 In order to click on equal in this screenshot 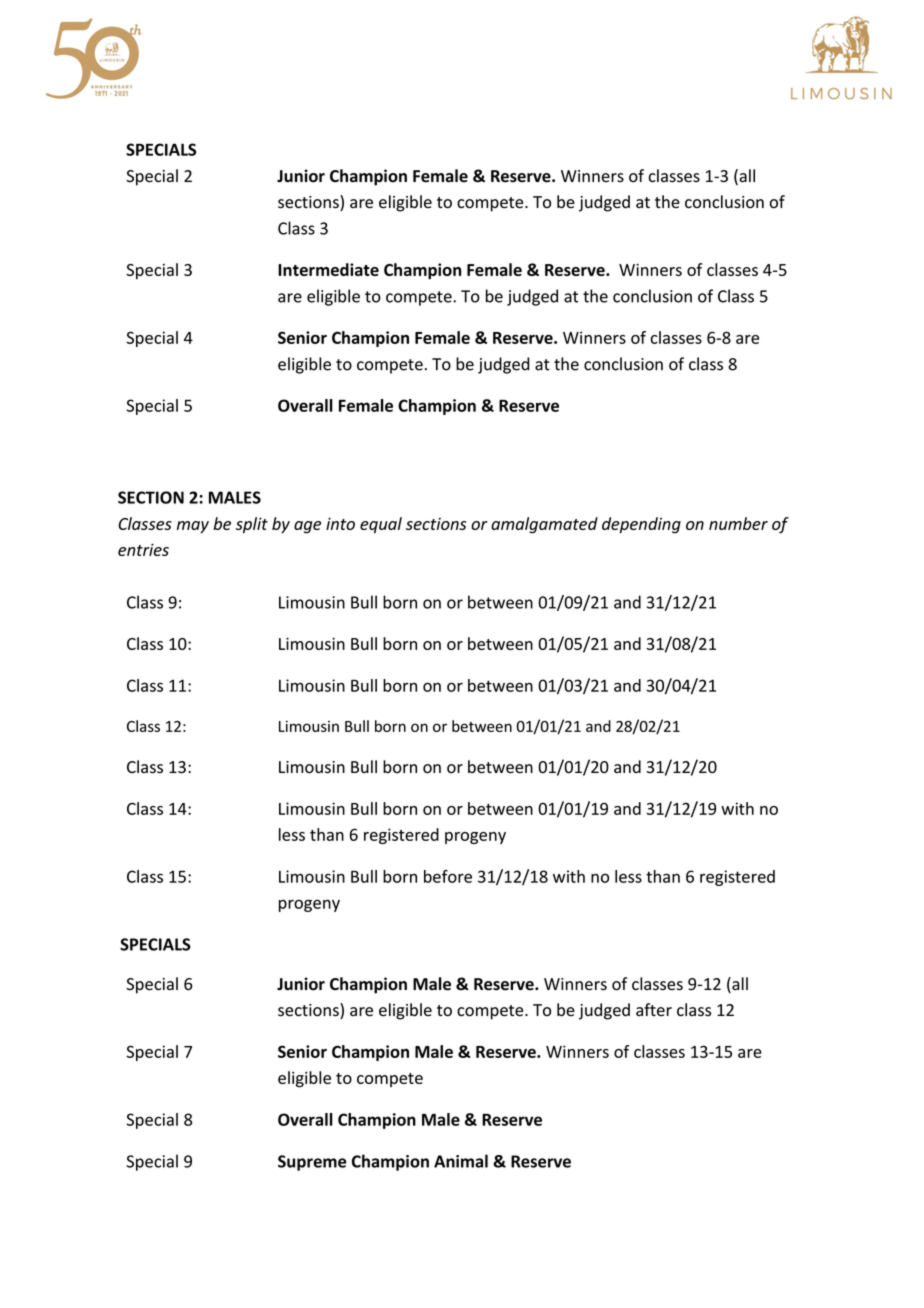, I will do `click(381, 525)`.
